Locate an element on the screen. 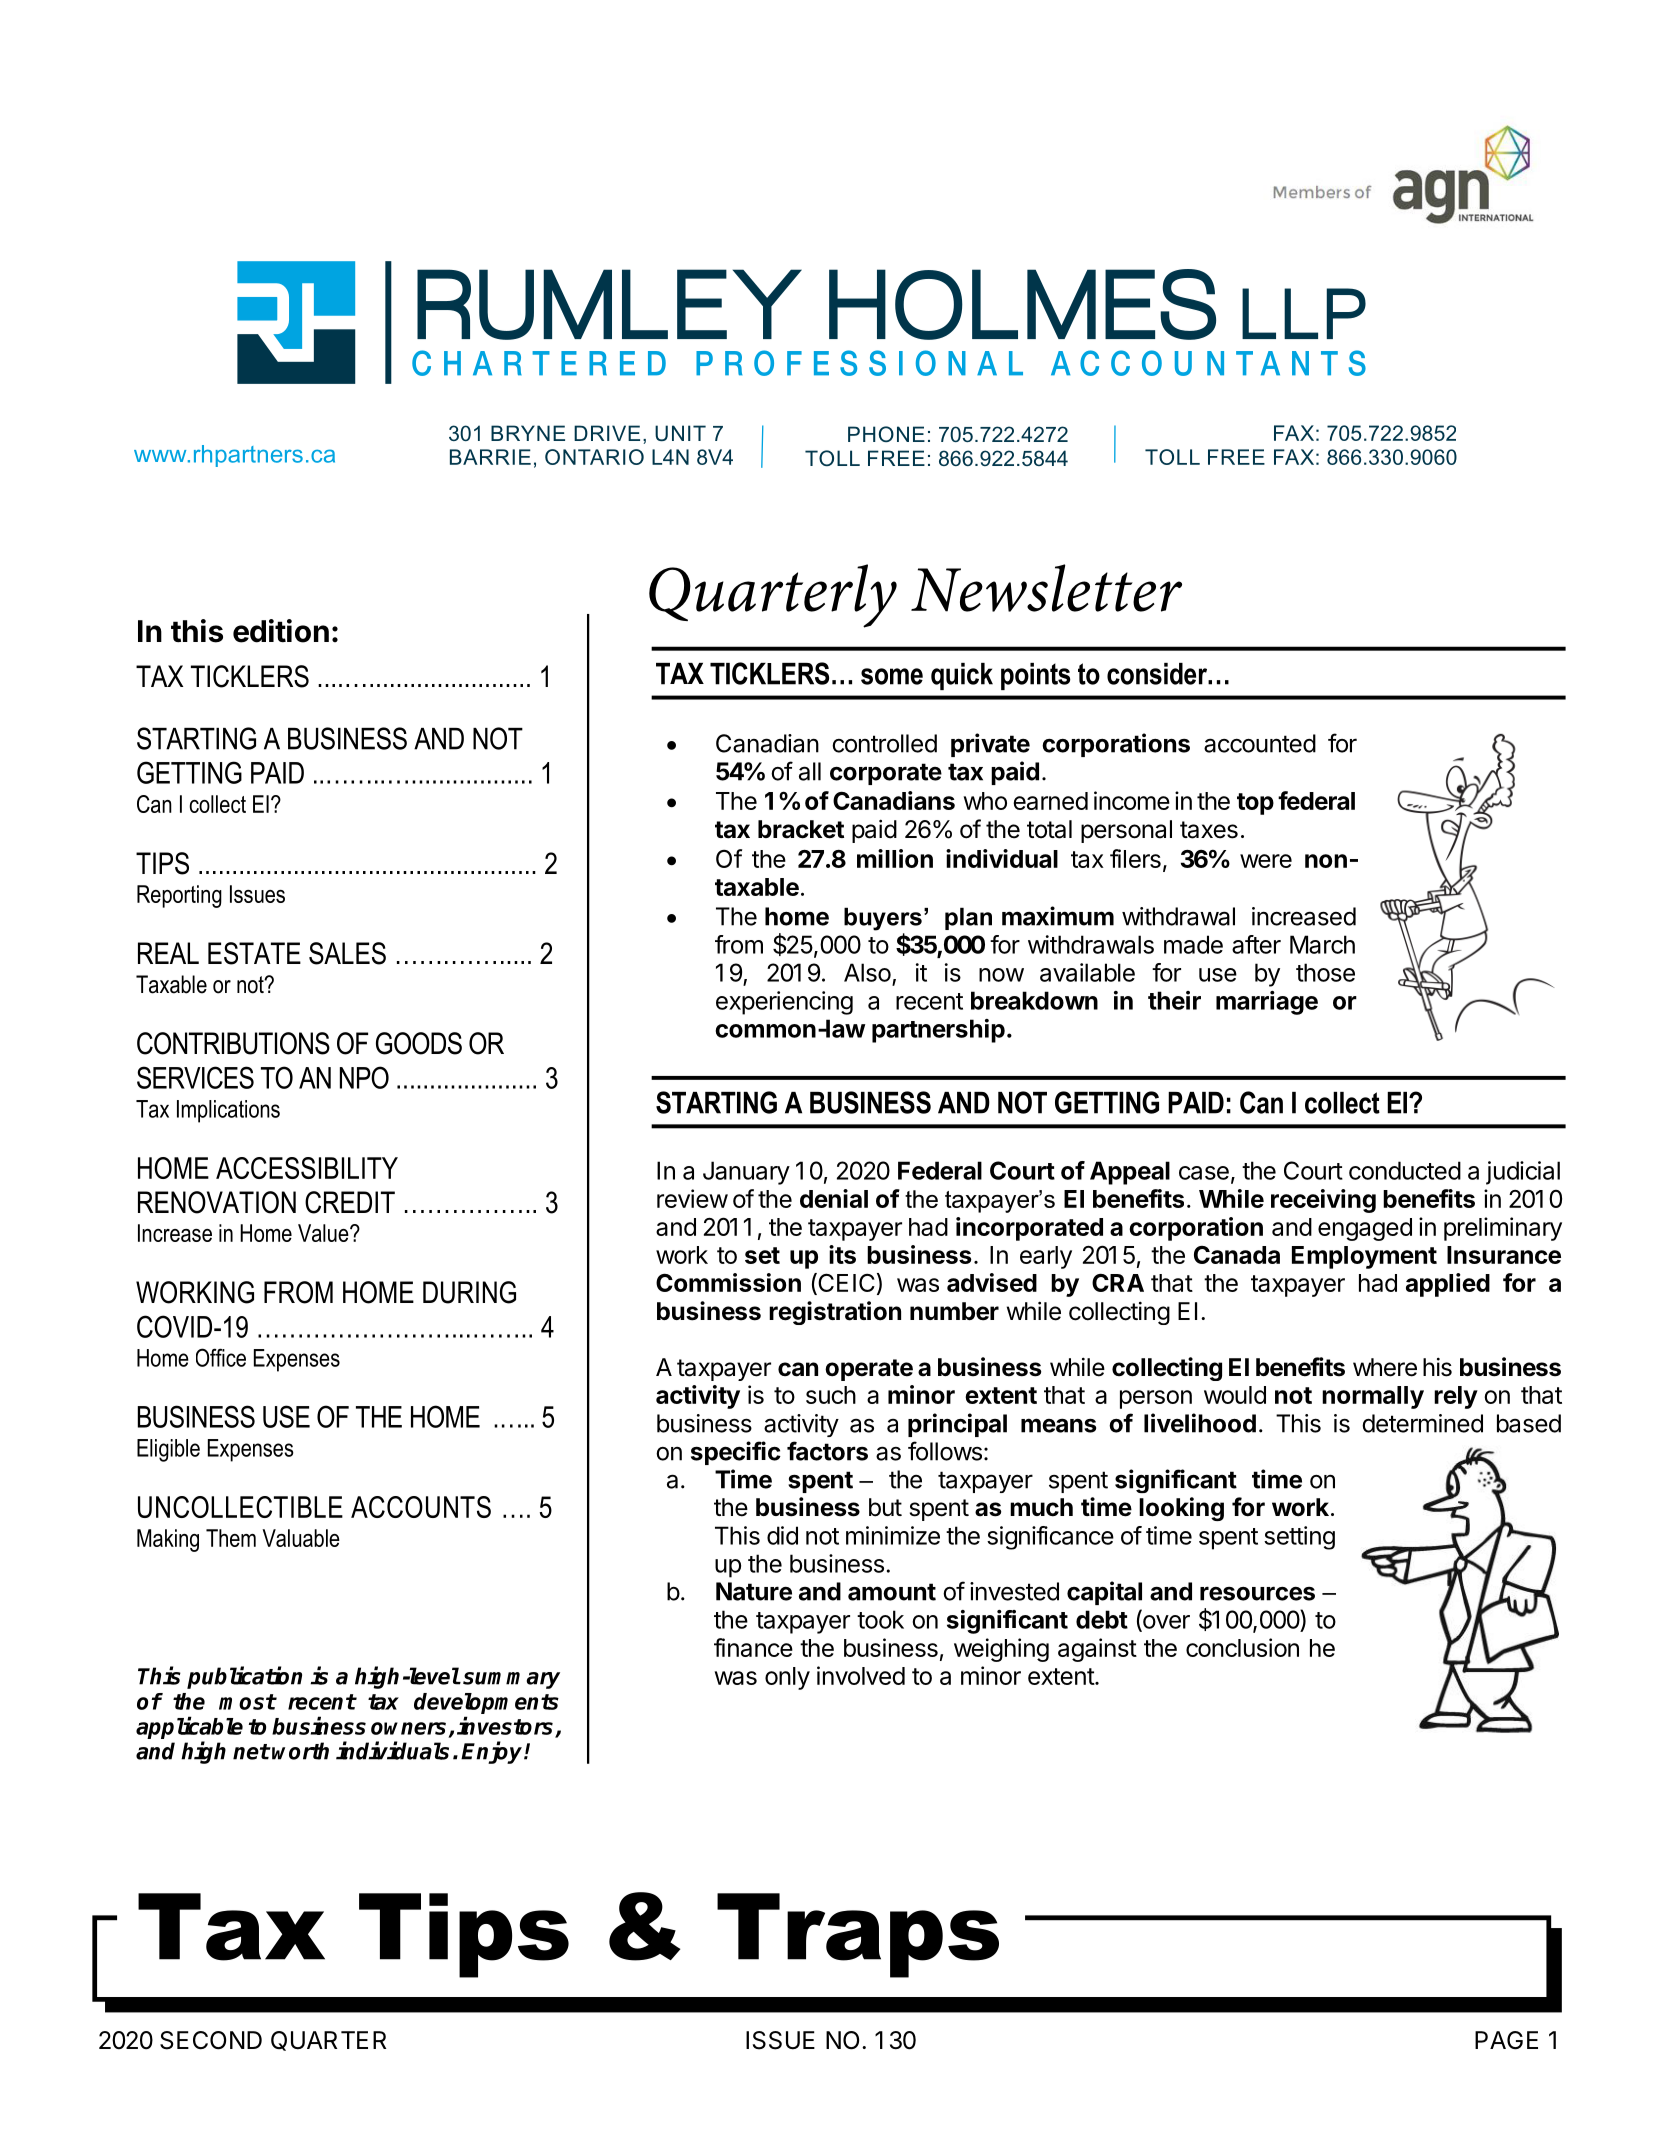  involved is located at coordinates (861, 1675).
